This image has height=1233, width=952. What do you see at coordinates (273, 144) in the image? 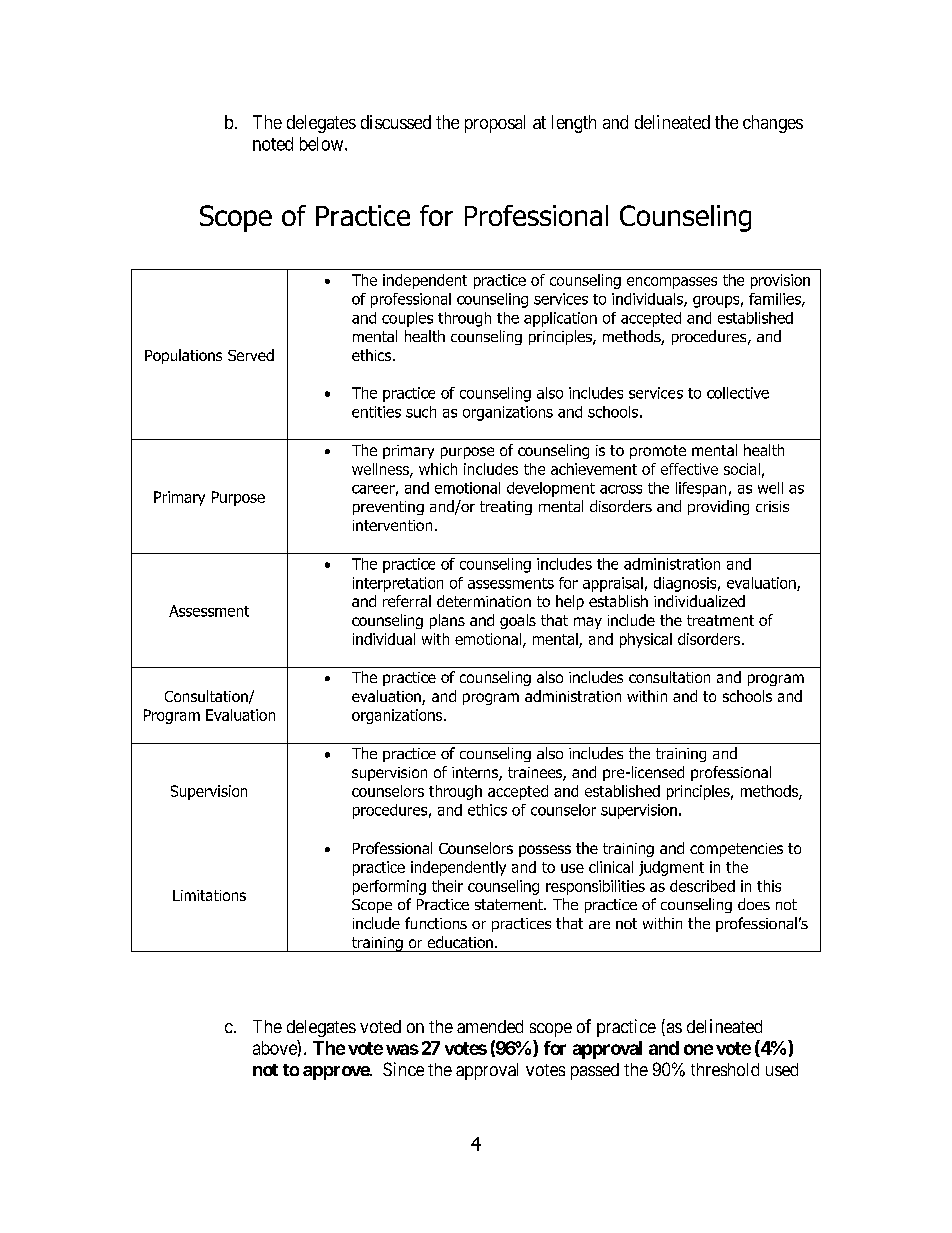
I see `noted` at bounding box center [273, 144].
